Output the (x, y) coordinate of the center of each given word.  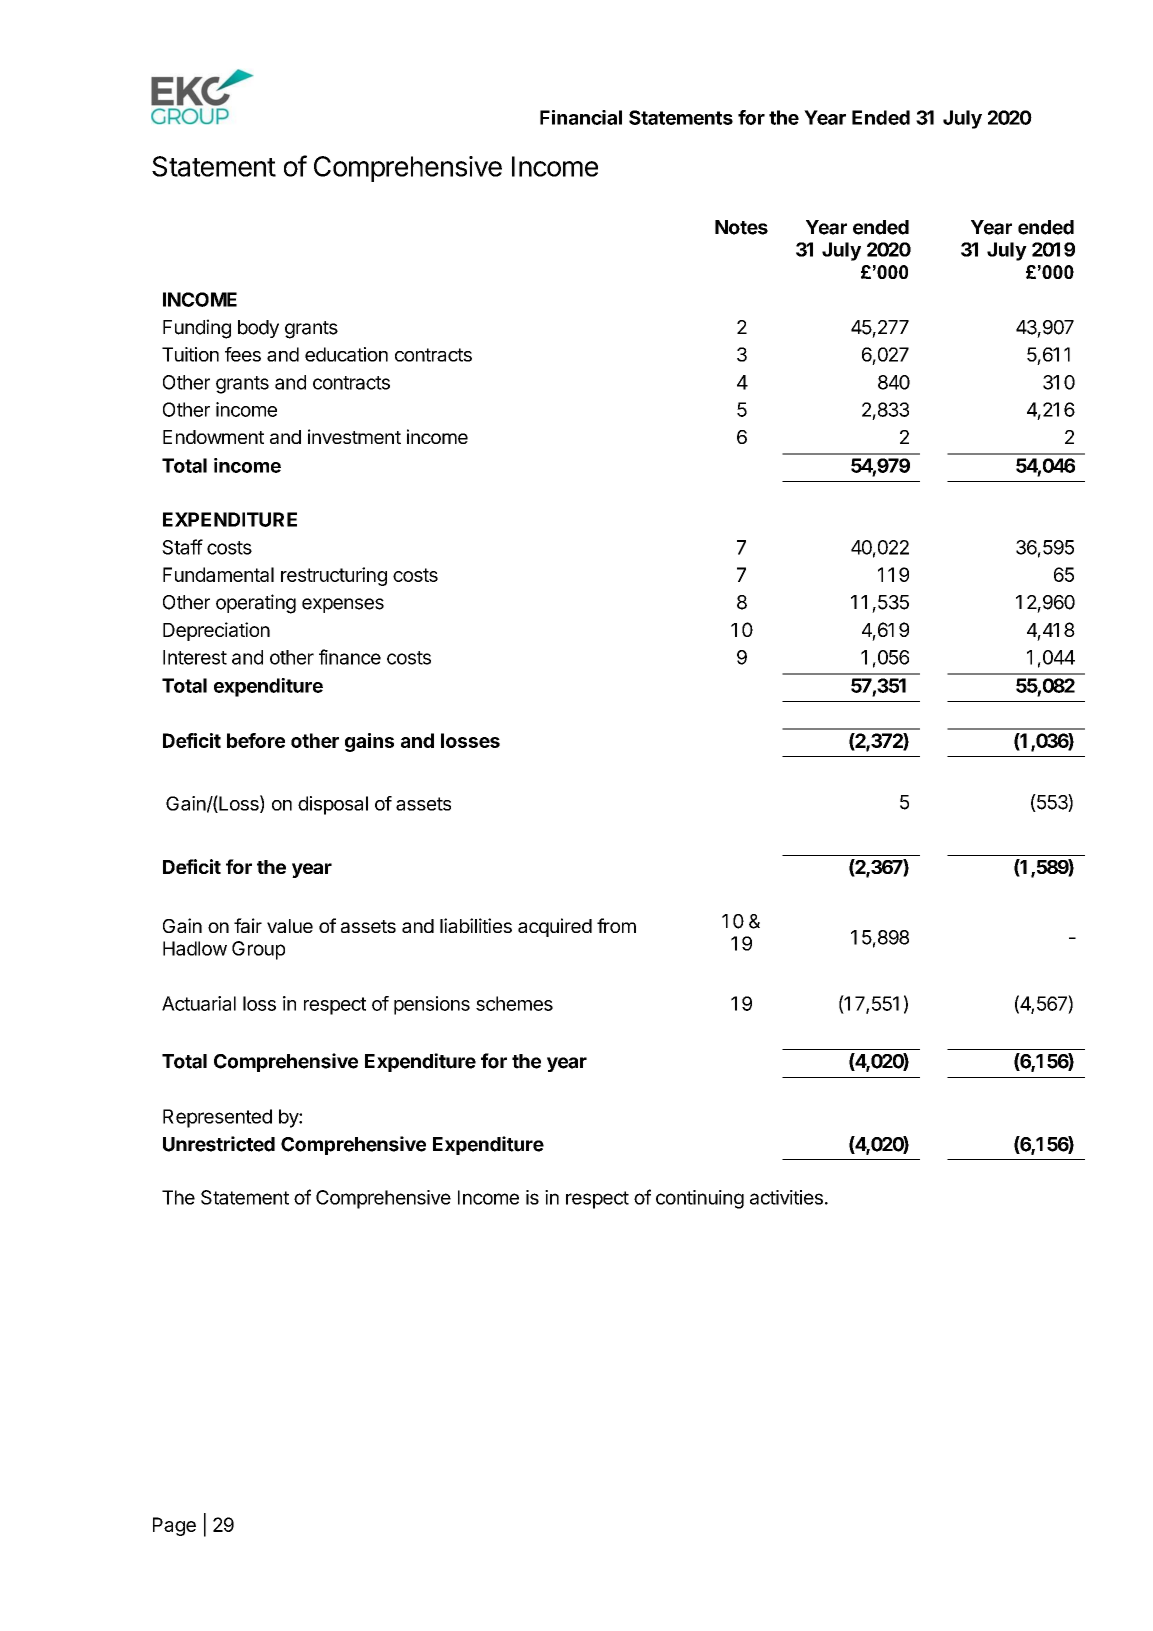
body (258, 329)
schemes (514, 1003)
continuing (700, 1199)
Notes (741, 227)
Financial (581, 117)
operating (256, 604)
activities (786, 1197)
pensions (432, 1005)
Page (174, 1526)
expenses (343, 605)
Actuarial (199, 1003)
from (616, 925)
